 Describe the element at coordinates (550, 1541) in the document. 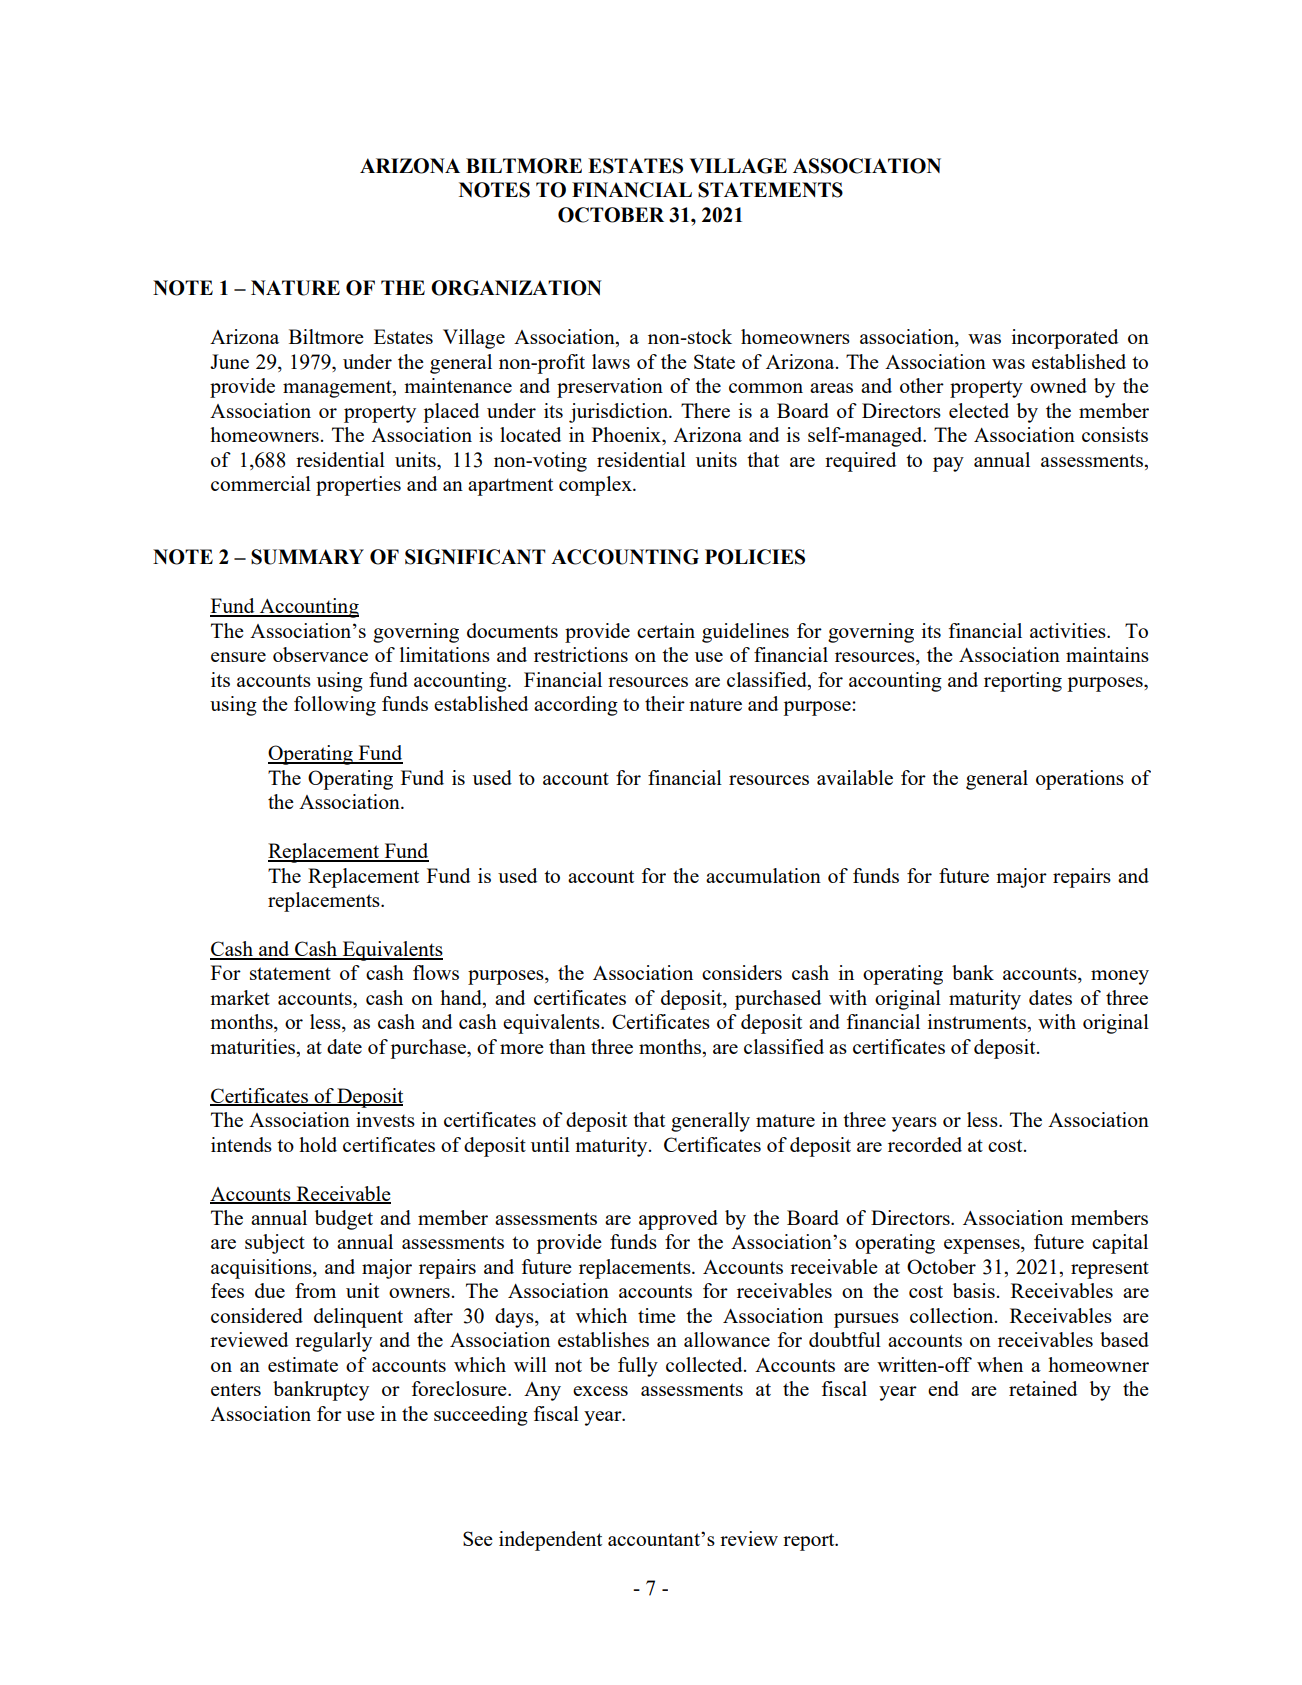

I see `independent` at that location.
